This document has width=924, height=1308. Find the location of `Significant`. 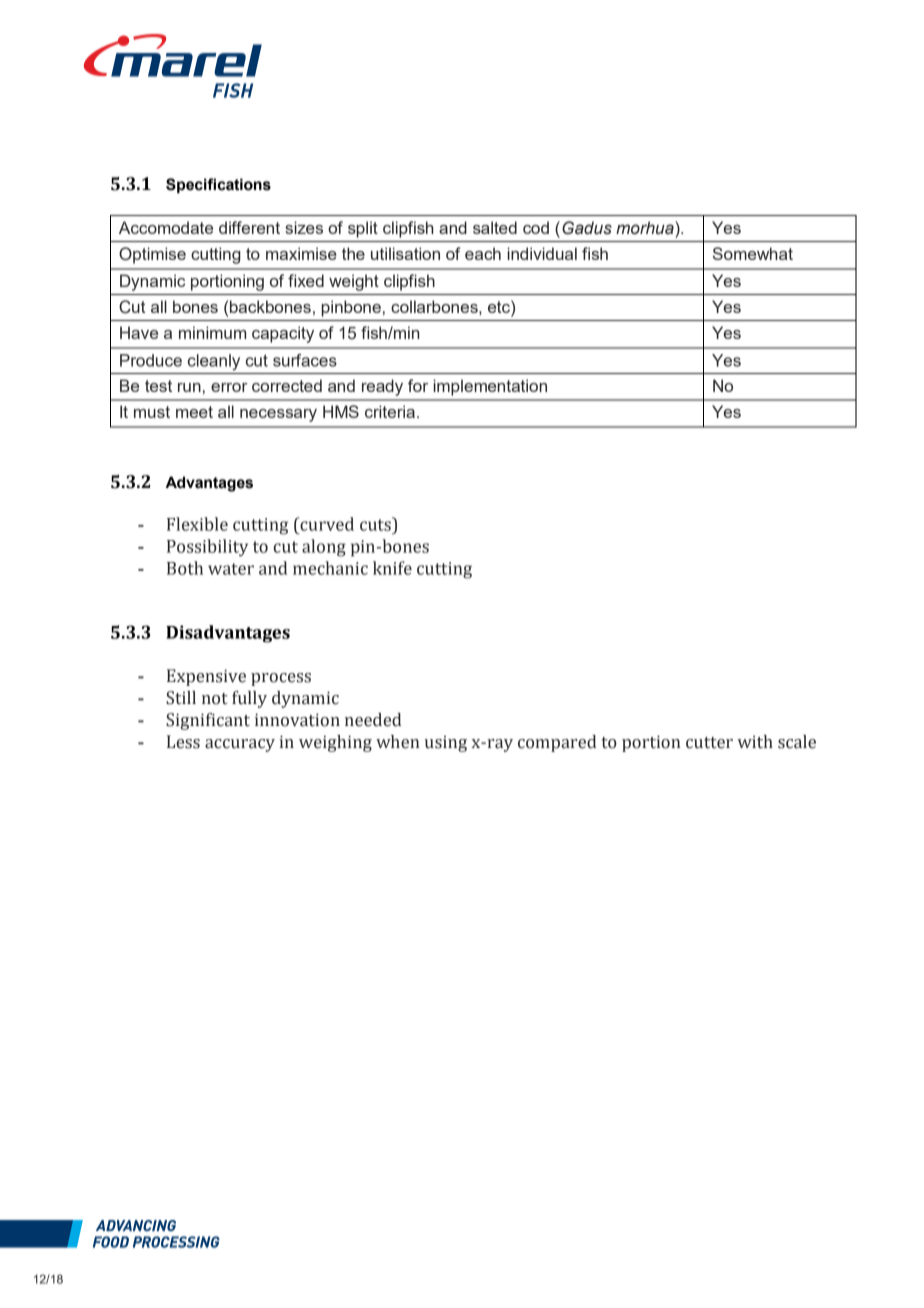

Significant is located at coordinates (208, 721).
